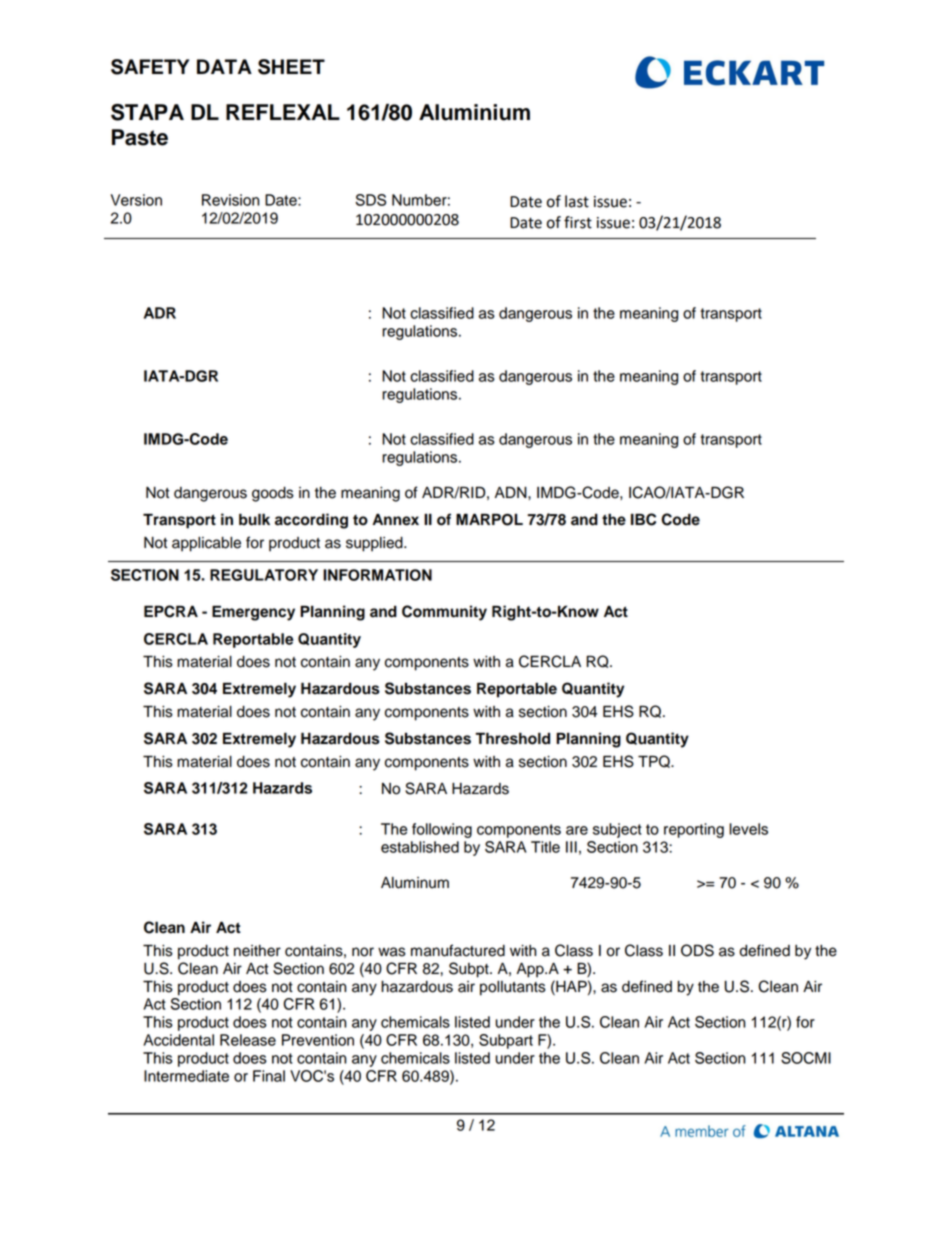  Describe the element at coordinates (458, 950) in the screenshot. I see `manufactured` at that location.
